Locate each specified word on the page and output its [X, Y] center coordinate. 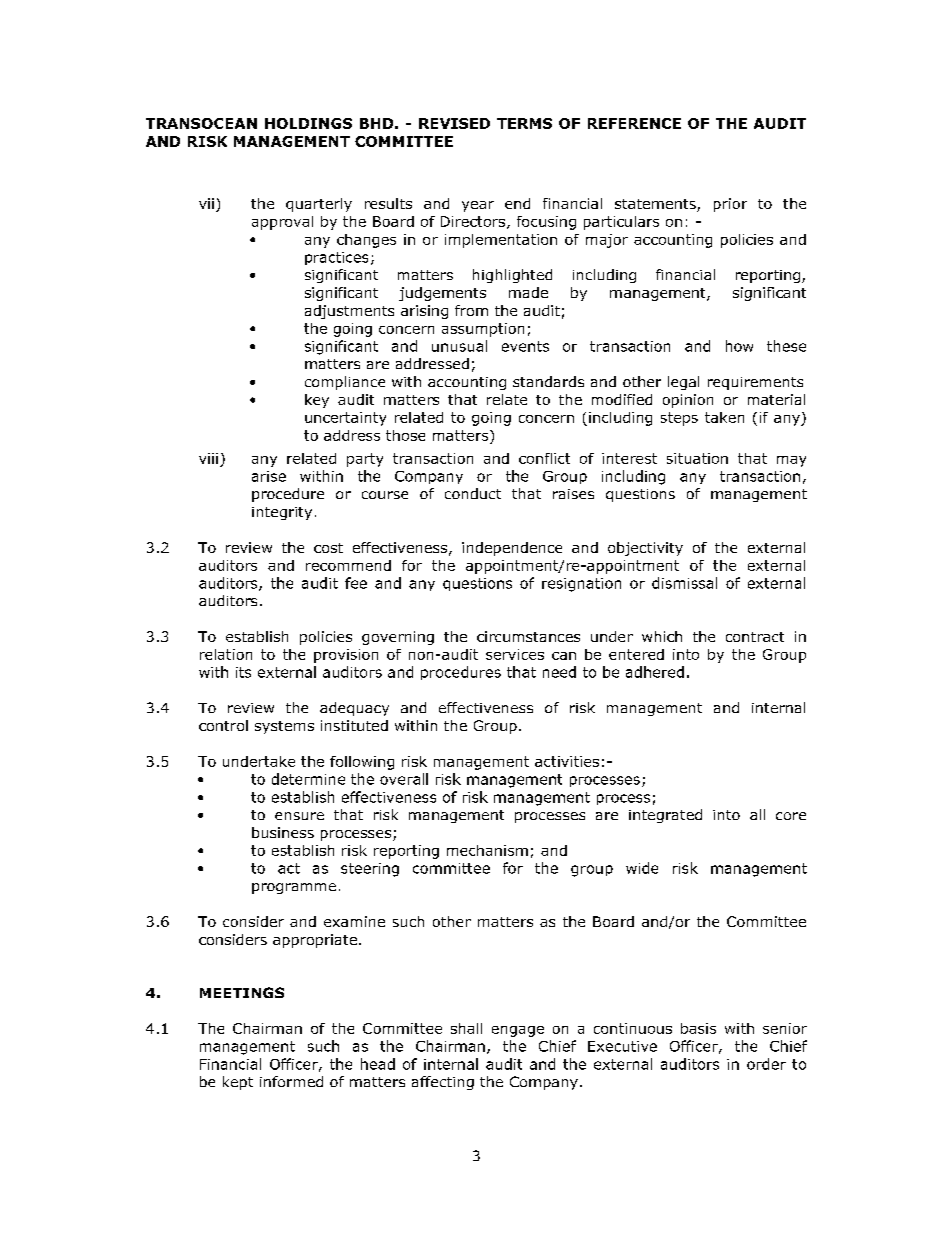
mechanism [487, 850]
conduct [473, 493]
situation [697, 458]
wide [642, 868]
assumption [483, 330]
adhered [655, 672]
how [739, 346]
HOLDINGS [308, 123]
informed [291, 1081]
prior [730, 205]
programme [294, 888]
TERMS [524, 123]
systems [284, 727]
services [515, 654]
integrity [282, 513]
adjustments [349, 312]
